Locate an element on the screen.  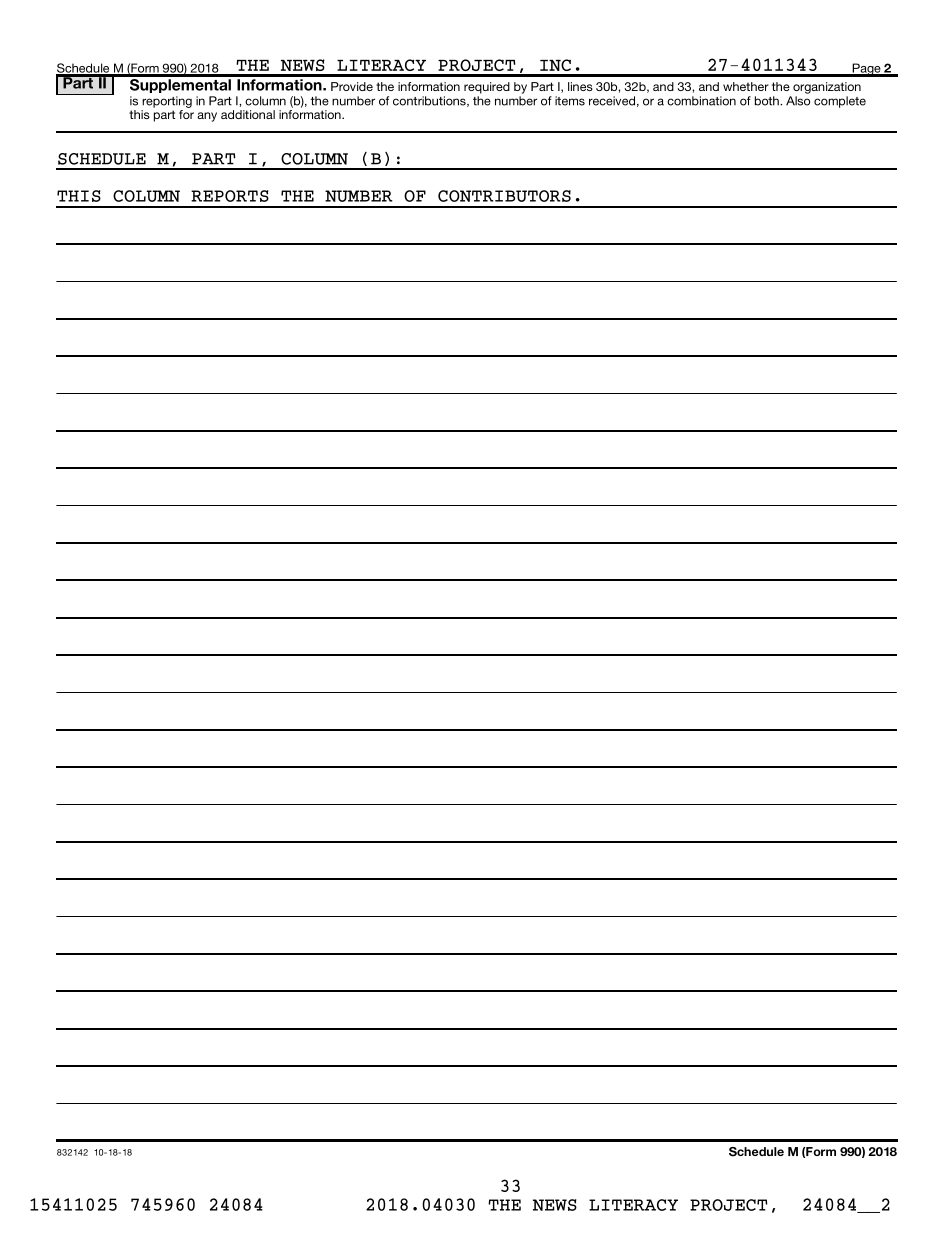
both is located at coordinates (768, 101).
